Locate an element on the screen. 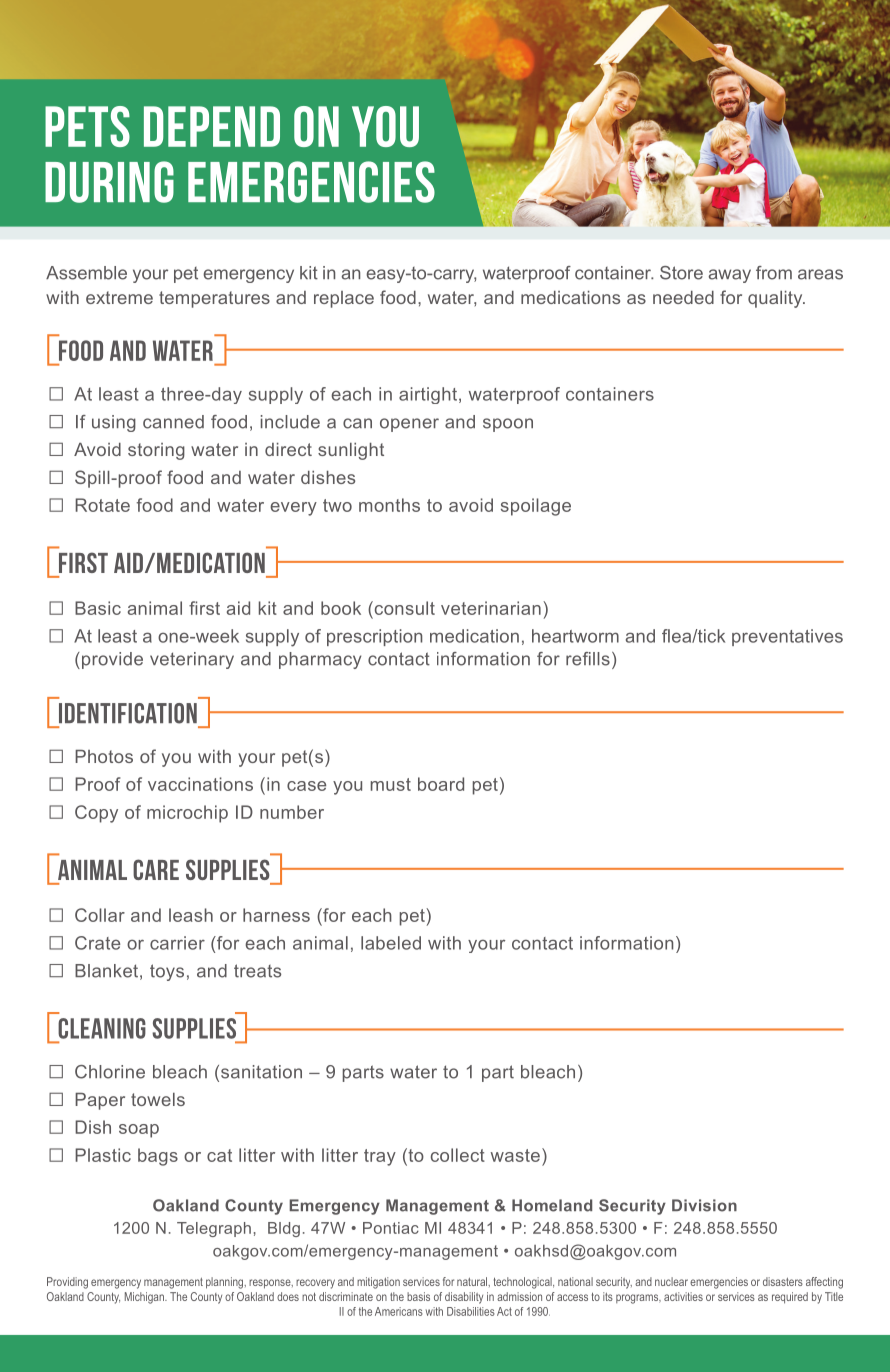 The width and height of the screenshot is (890, 1372). preventatives is located at coordinates (787, 637).
